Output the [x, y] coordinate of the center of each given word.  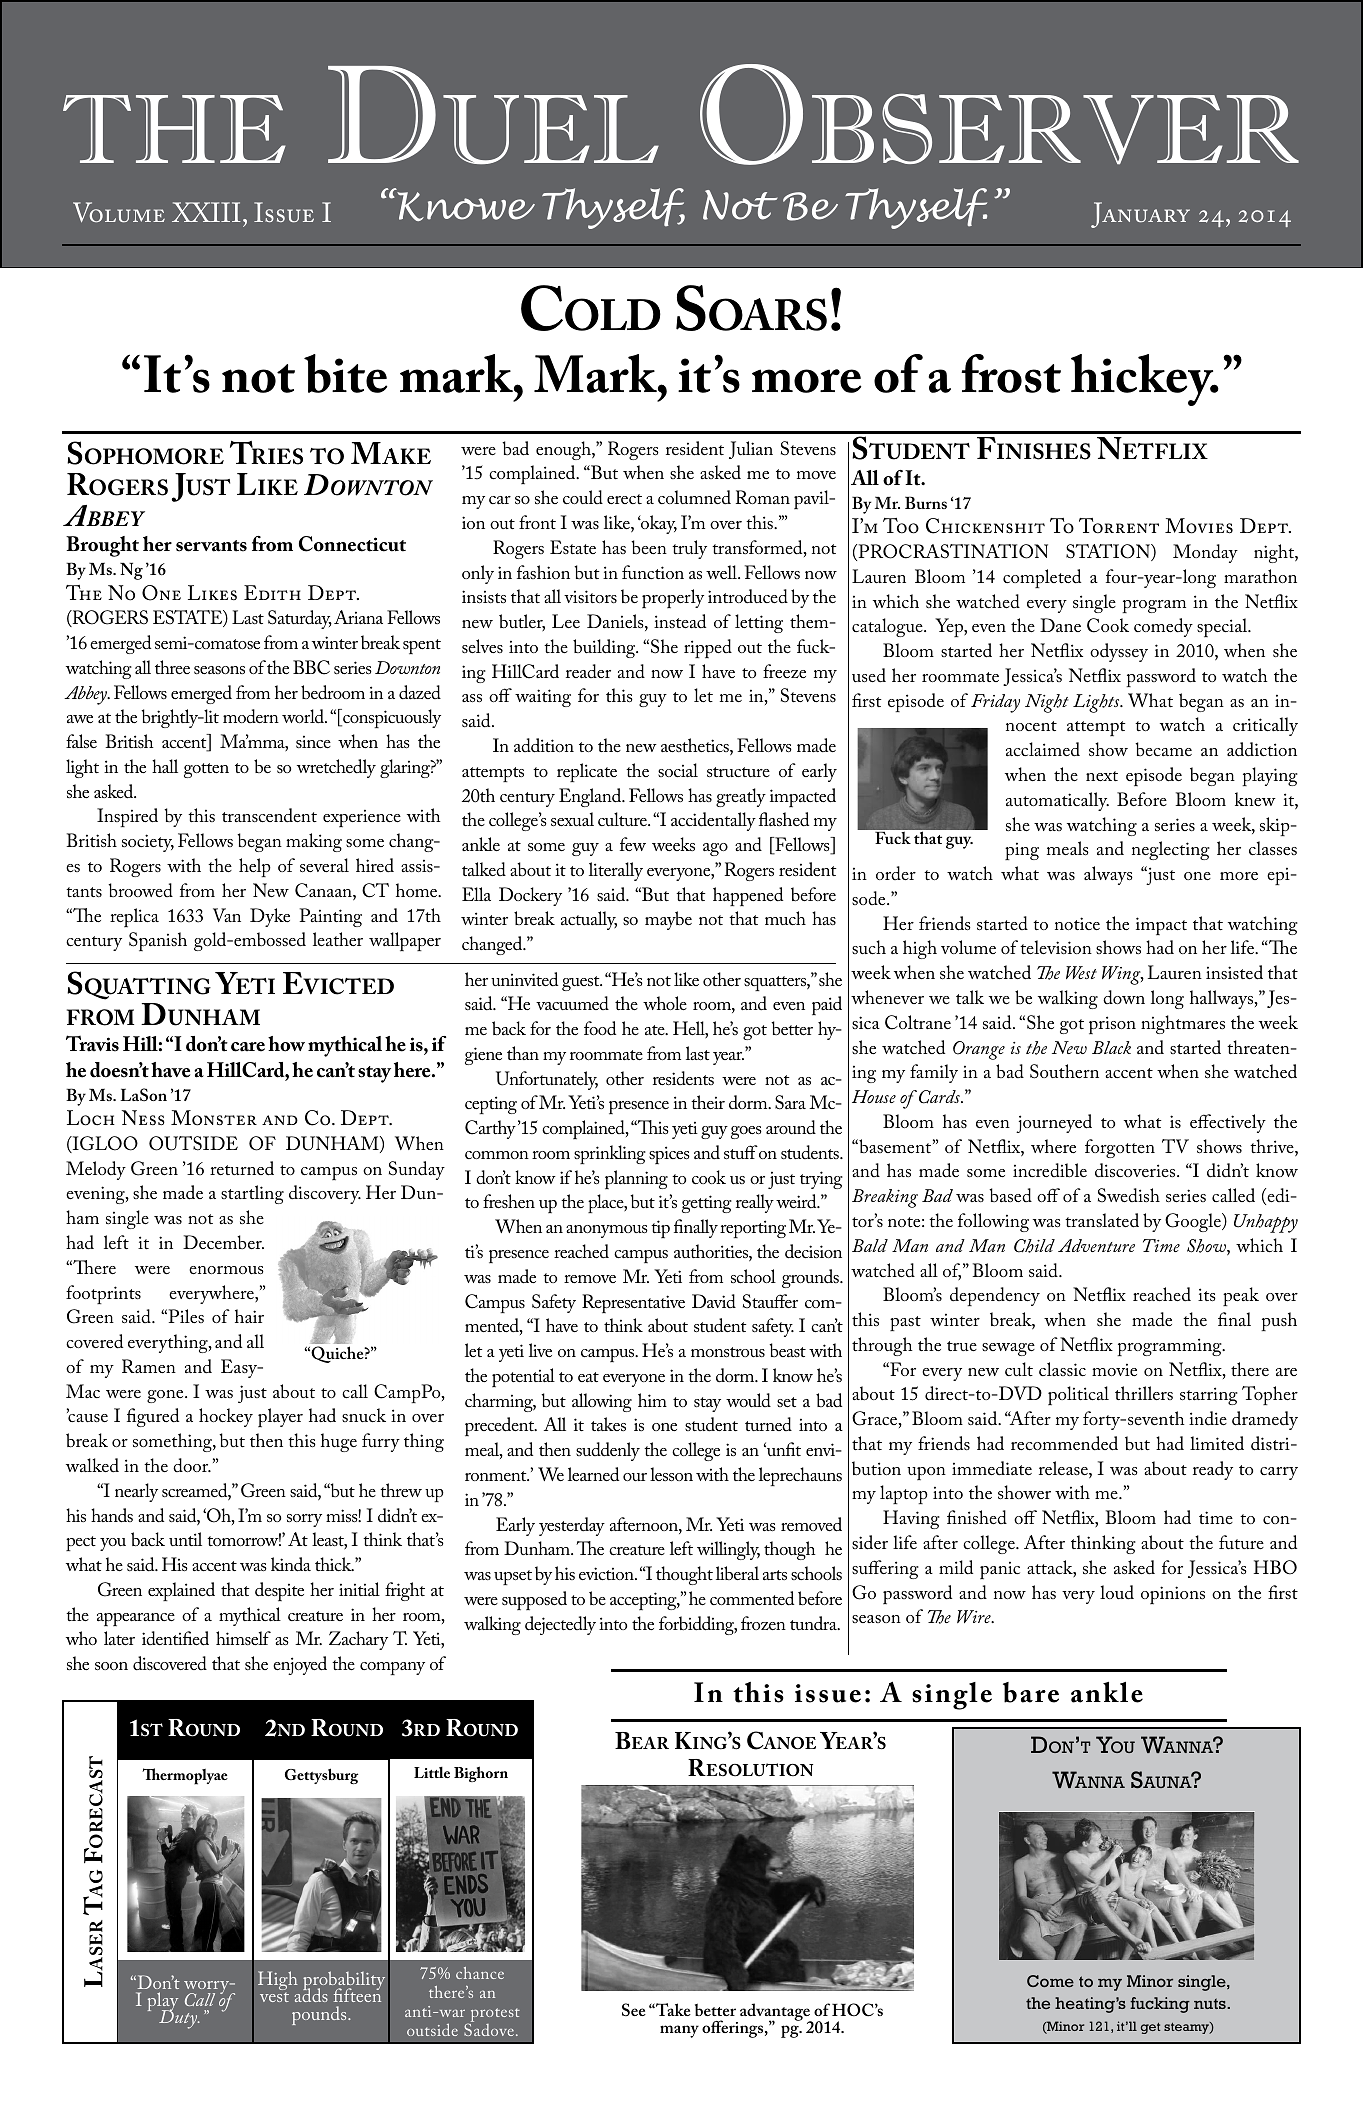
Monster [214, 1118]
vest [274, 1997]
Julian [751, 450]
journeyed [1054, 1123]
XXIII [206, 212]
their [708, 1102]
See [634, 2009]
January [1140, 215]
